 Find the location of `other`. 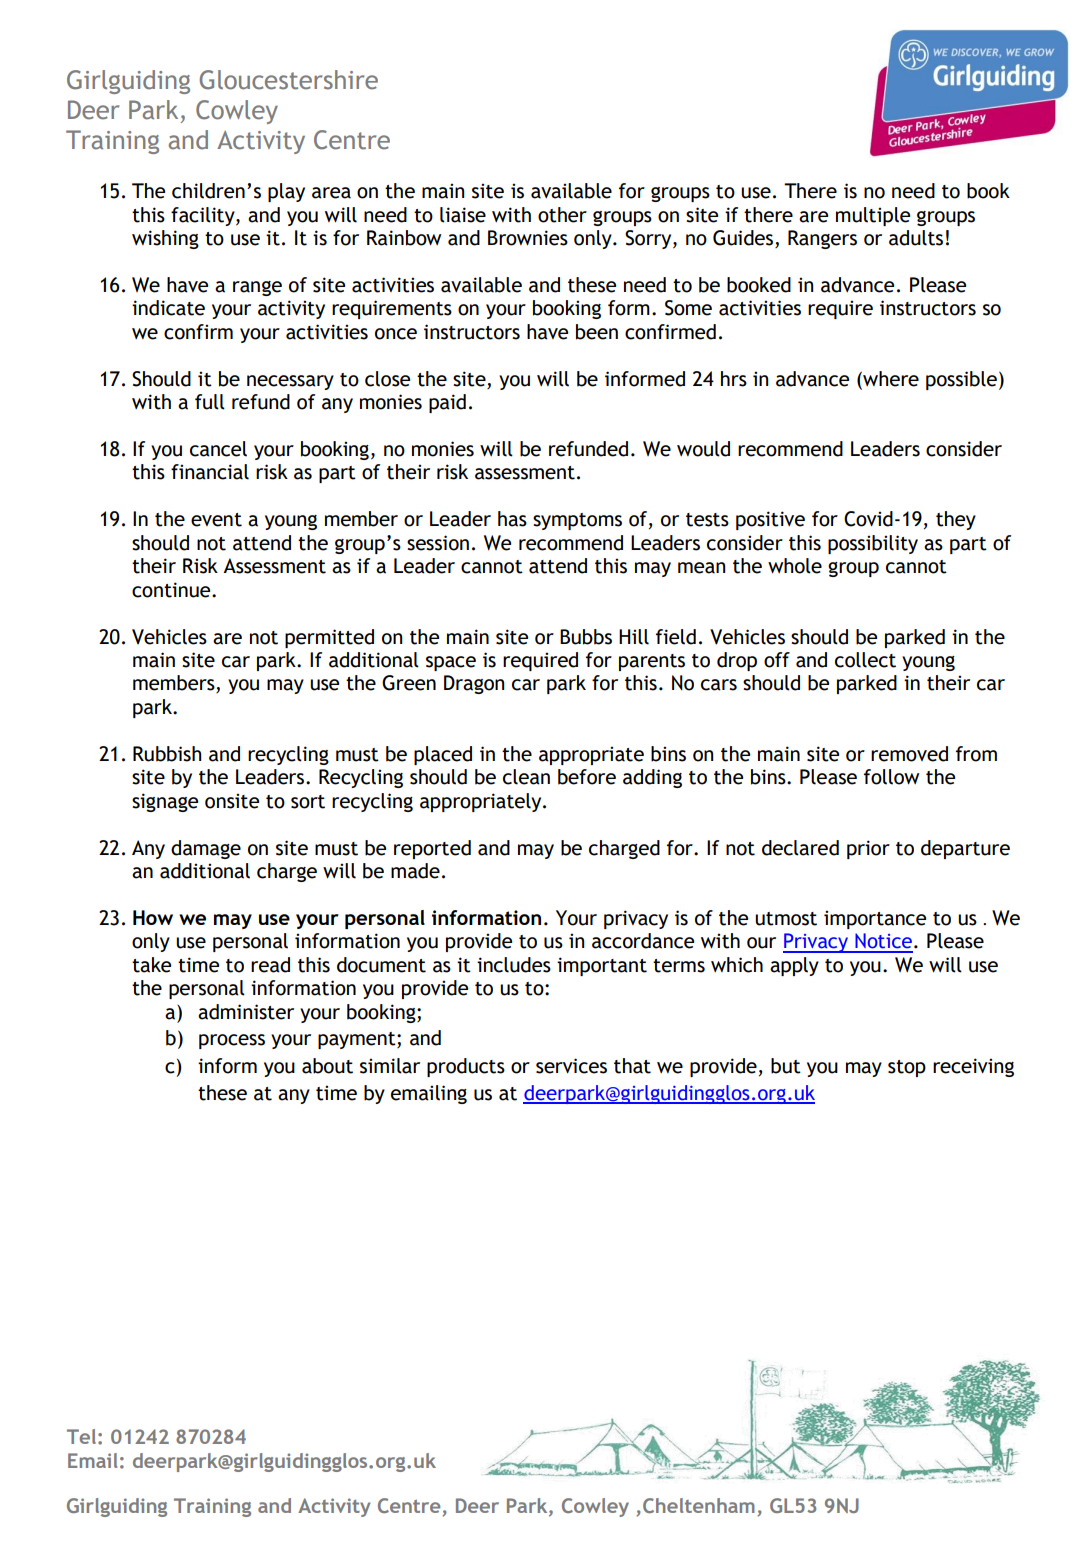

other is located at coordinates (562, 215).
